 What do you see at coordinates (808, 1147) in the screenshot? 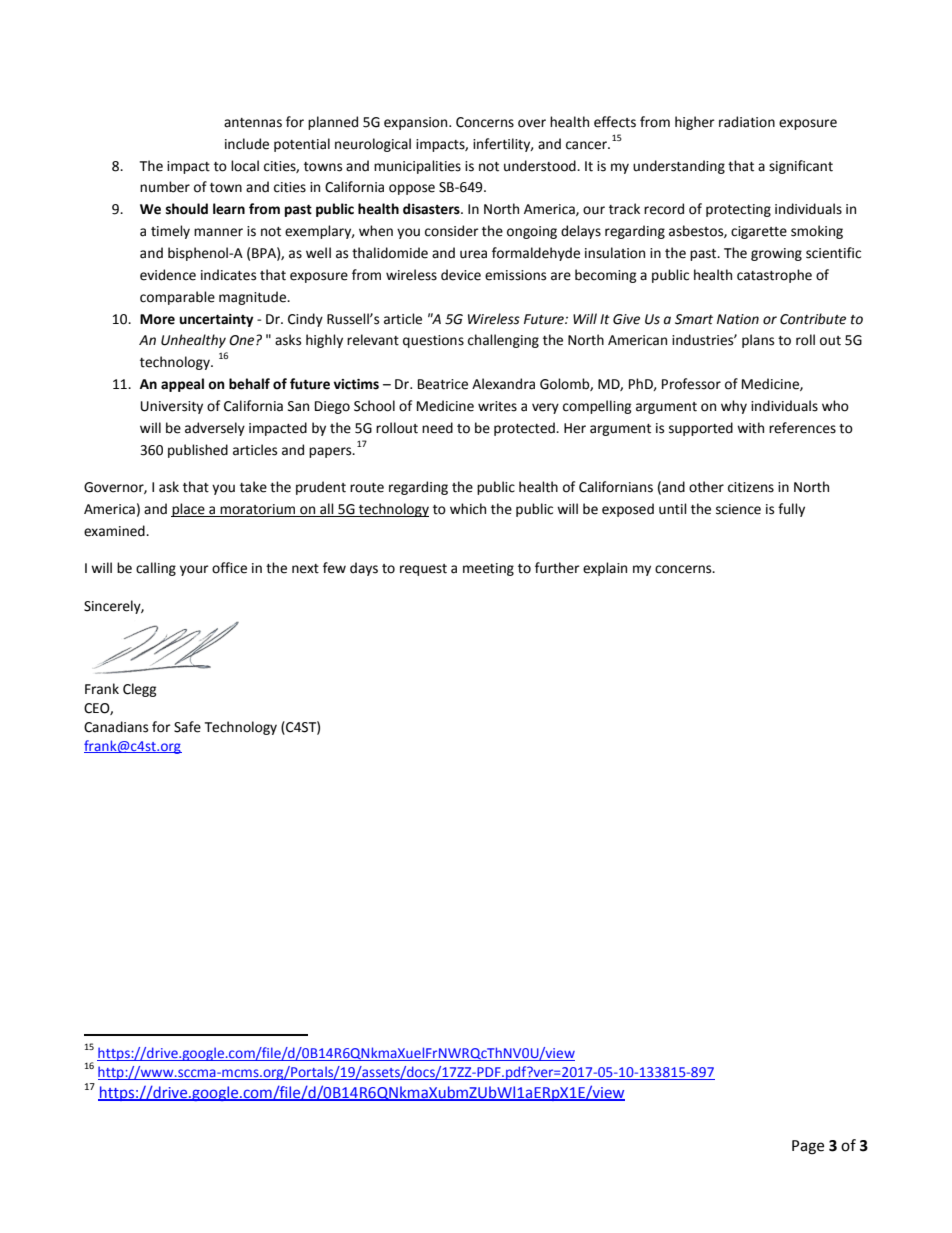
I see `Page` at bounding box center [808, 1147].
